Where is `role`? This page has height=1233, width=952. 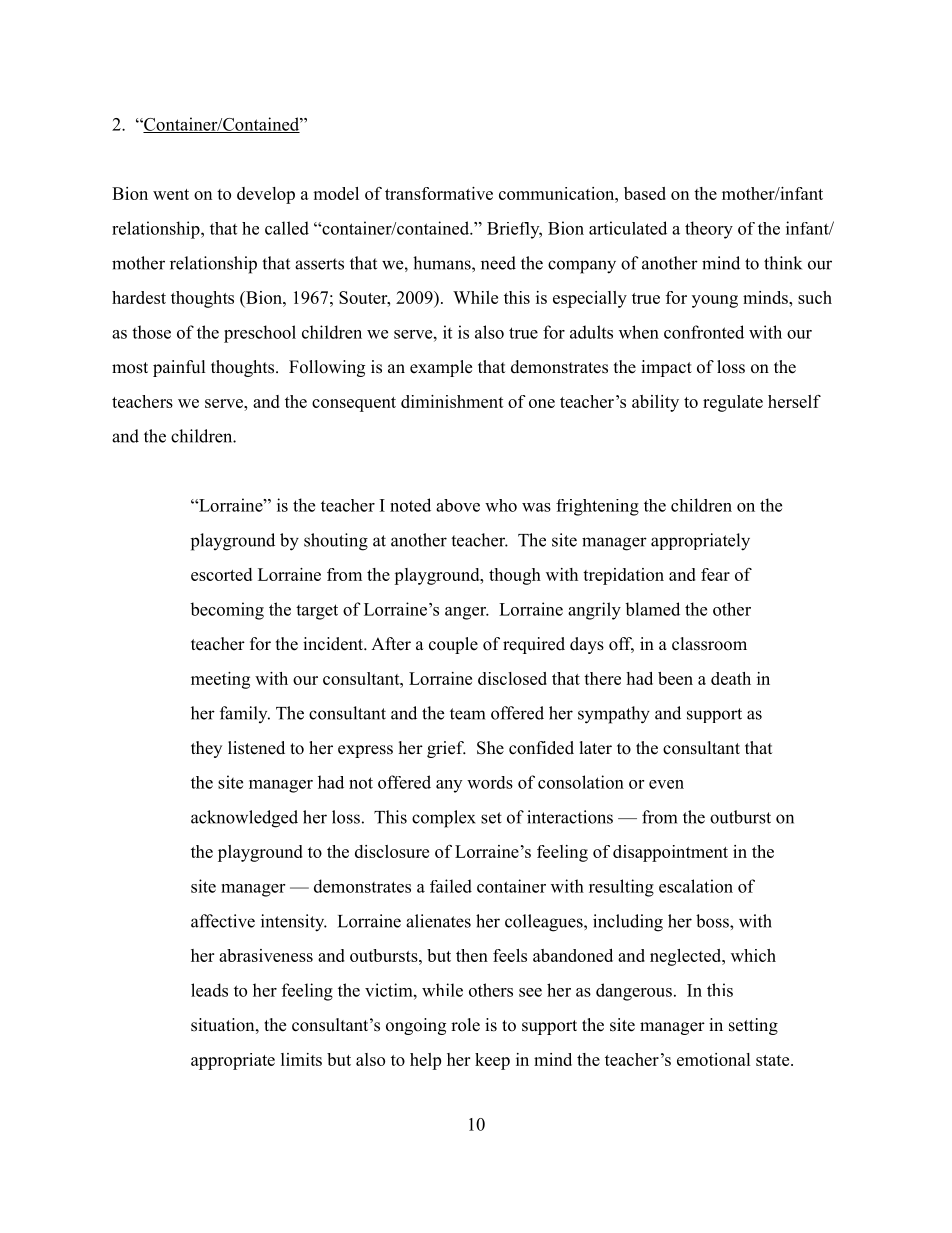 role is located at coordinates (465, 1025).
